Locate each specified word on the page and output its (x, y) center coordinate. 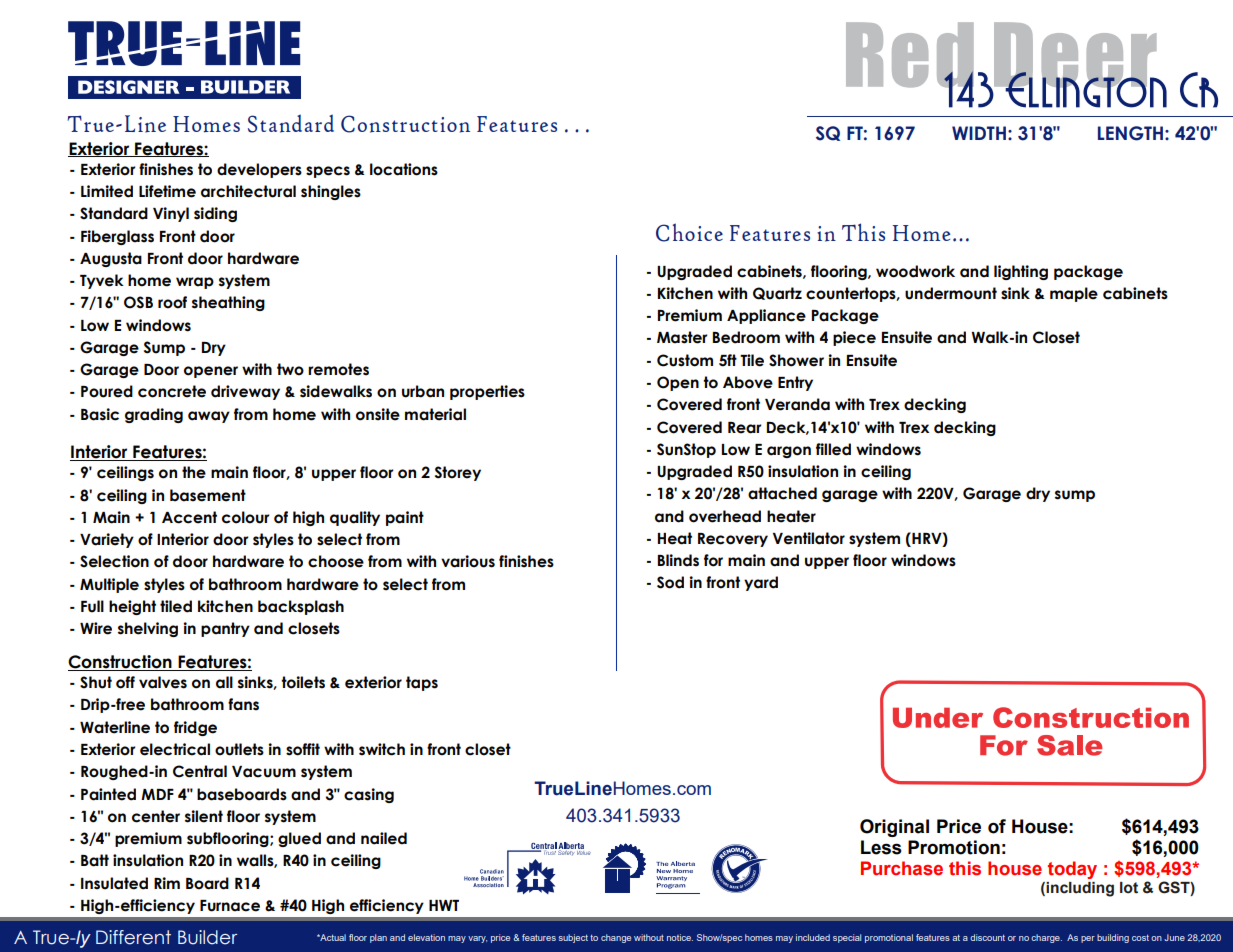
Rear (744, 428)
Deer (1076, 56)
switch (382, 749)
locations (404, 169)
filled (833, 449)
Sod (670, 582)
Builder (207, 937)
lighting (1021, 272)
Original (894, 828)
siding (215, 214)
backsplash (301, 607)
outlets (239, 749)
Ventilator (809, 538)
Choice (689, 232)
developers (259, 170)
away (209, 417)
